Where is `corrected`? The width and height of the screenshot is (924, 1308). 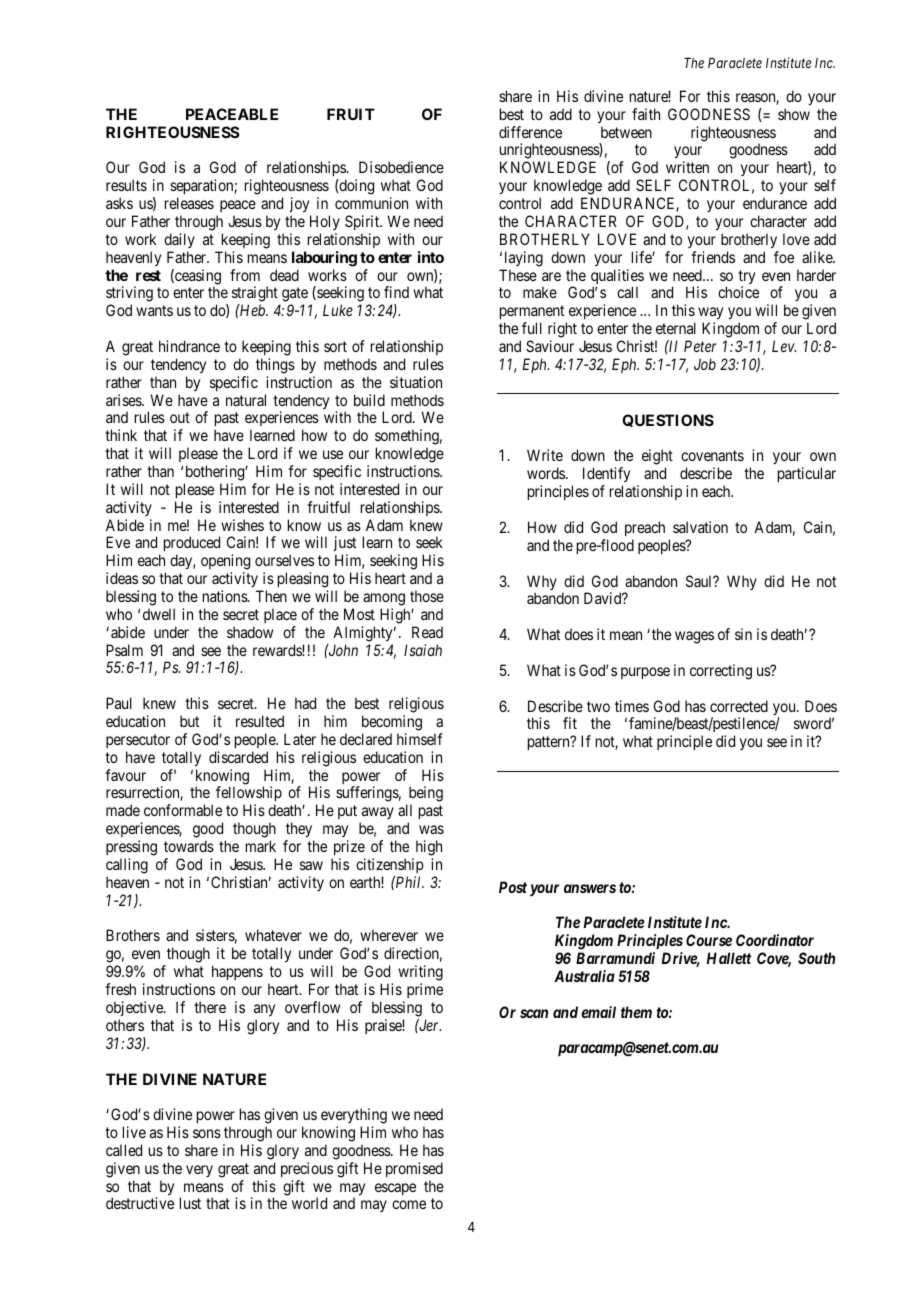 corrected is located at coordinates (739, 706).
